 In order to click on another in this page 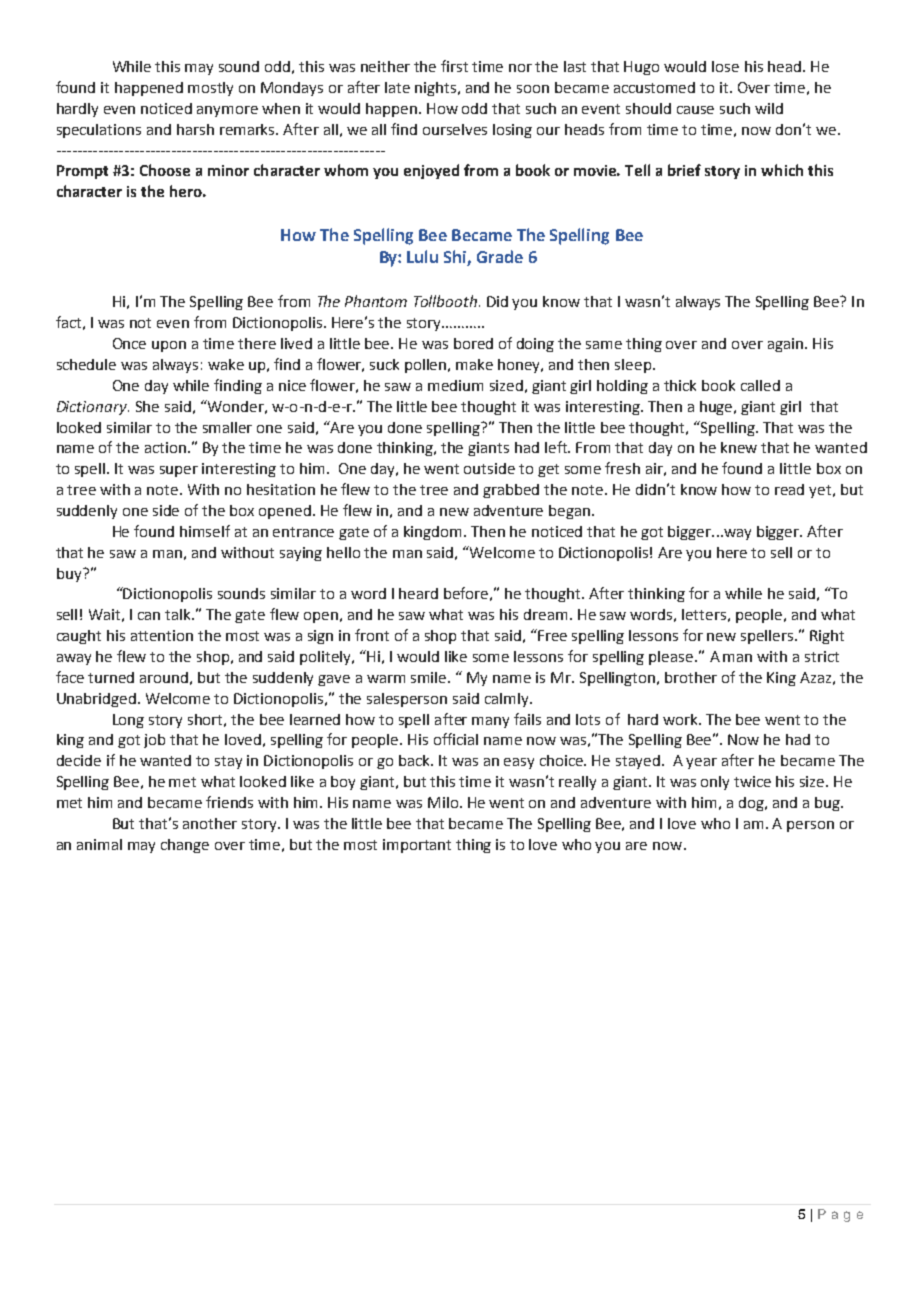, I will do `click(210, 823)`.
